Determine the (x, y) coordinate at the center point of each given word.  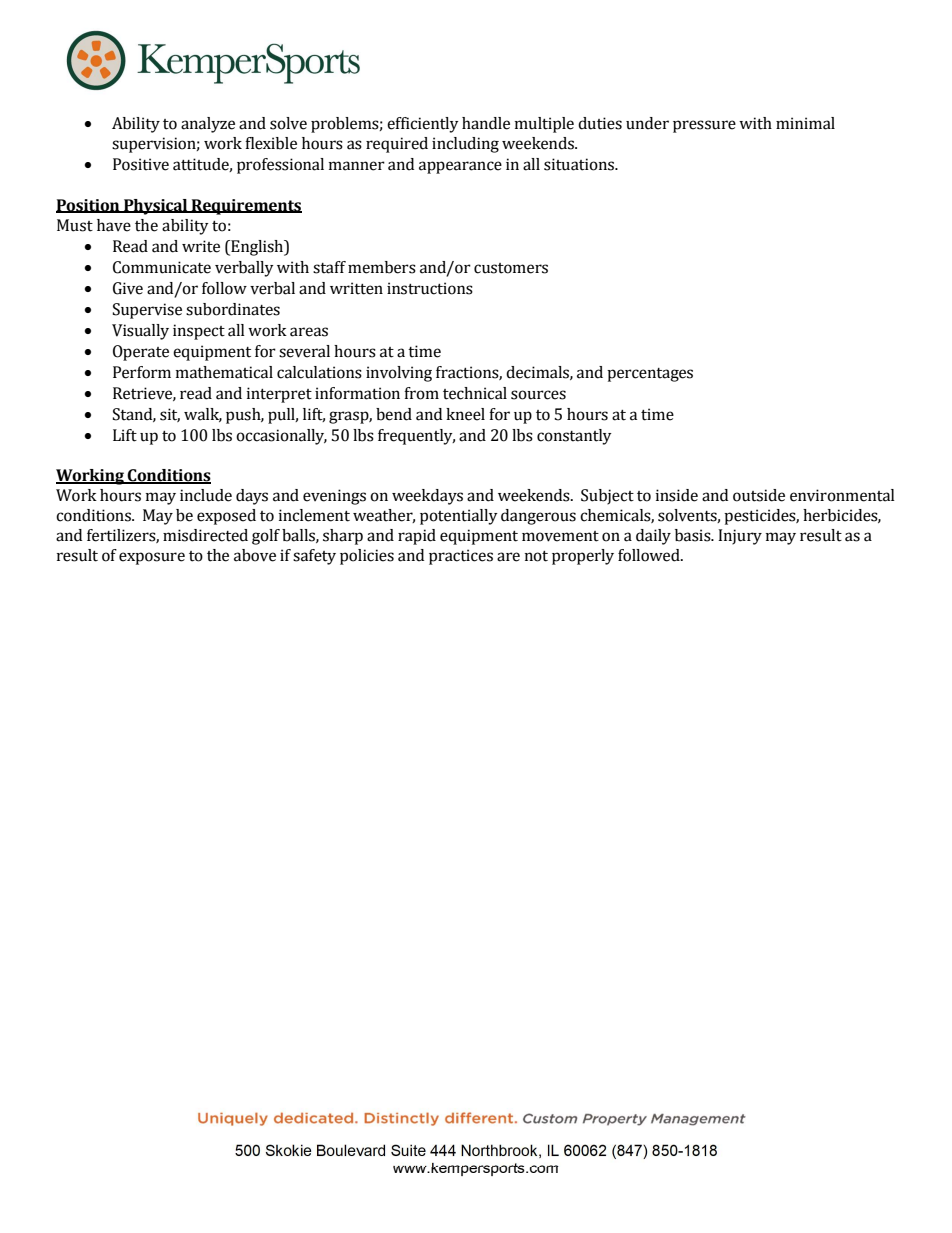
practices (461, 557)
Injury (740, 537)
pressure (704, 126)
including (465, 145)
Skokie (288, 1150)
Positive (141, 164)
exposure (152, 558)
